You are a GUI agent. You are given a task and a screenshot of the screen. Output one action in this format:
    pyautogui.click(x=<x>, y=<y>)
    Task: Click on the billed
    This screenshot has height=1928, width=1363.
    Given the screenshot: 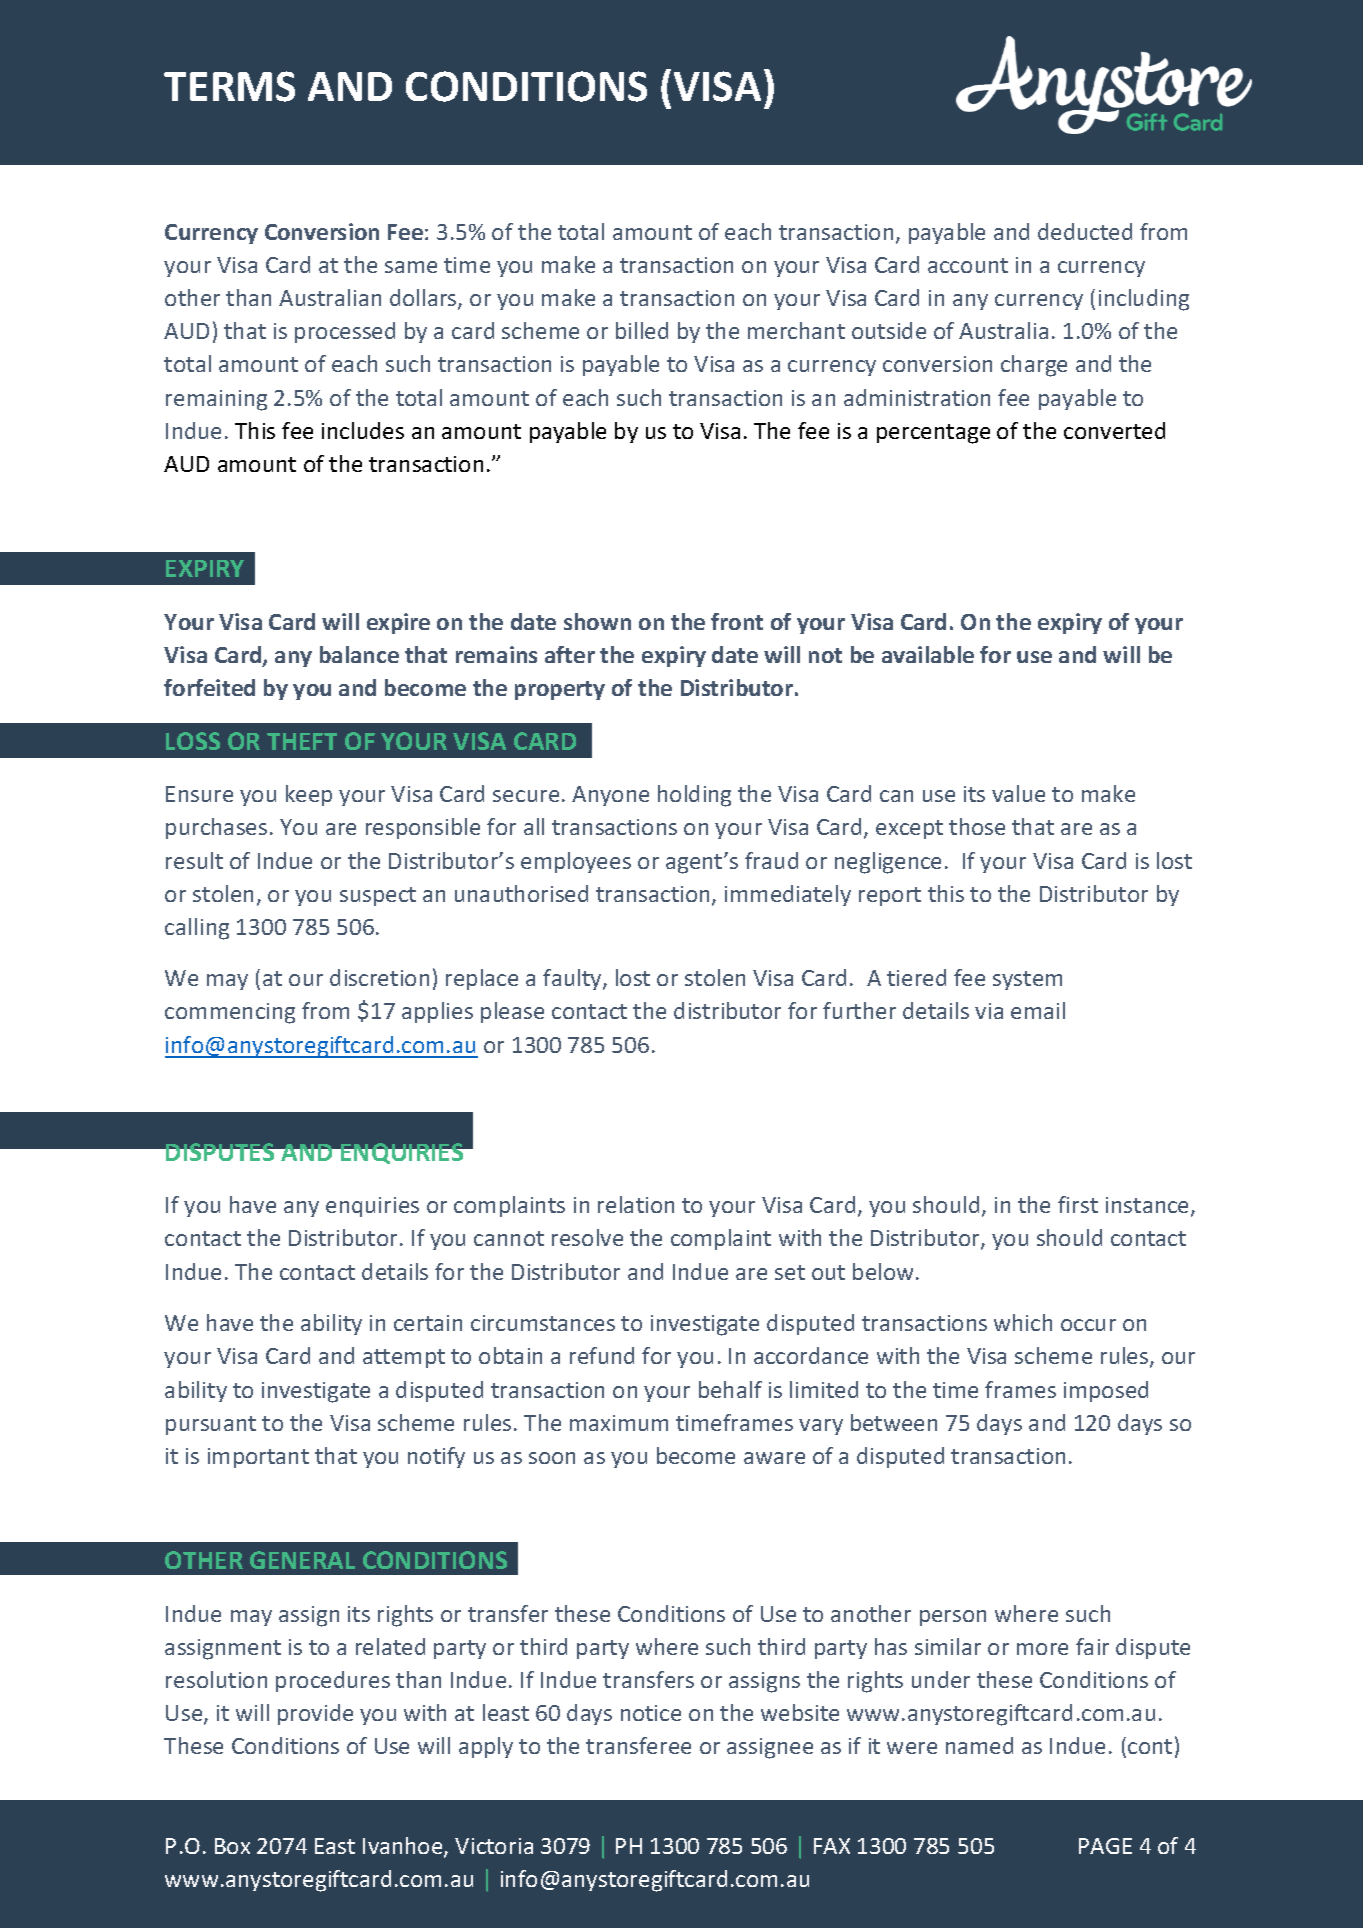 What is the action you would take?
    pyautogui.click(x=642, y=330)
